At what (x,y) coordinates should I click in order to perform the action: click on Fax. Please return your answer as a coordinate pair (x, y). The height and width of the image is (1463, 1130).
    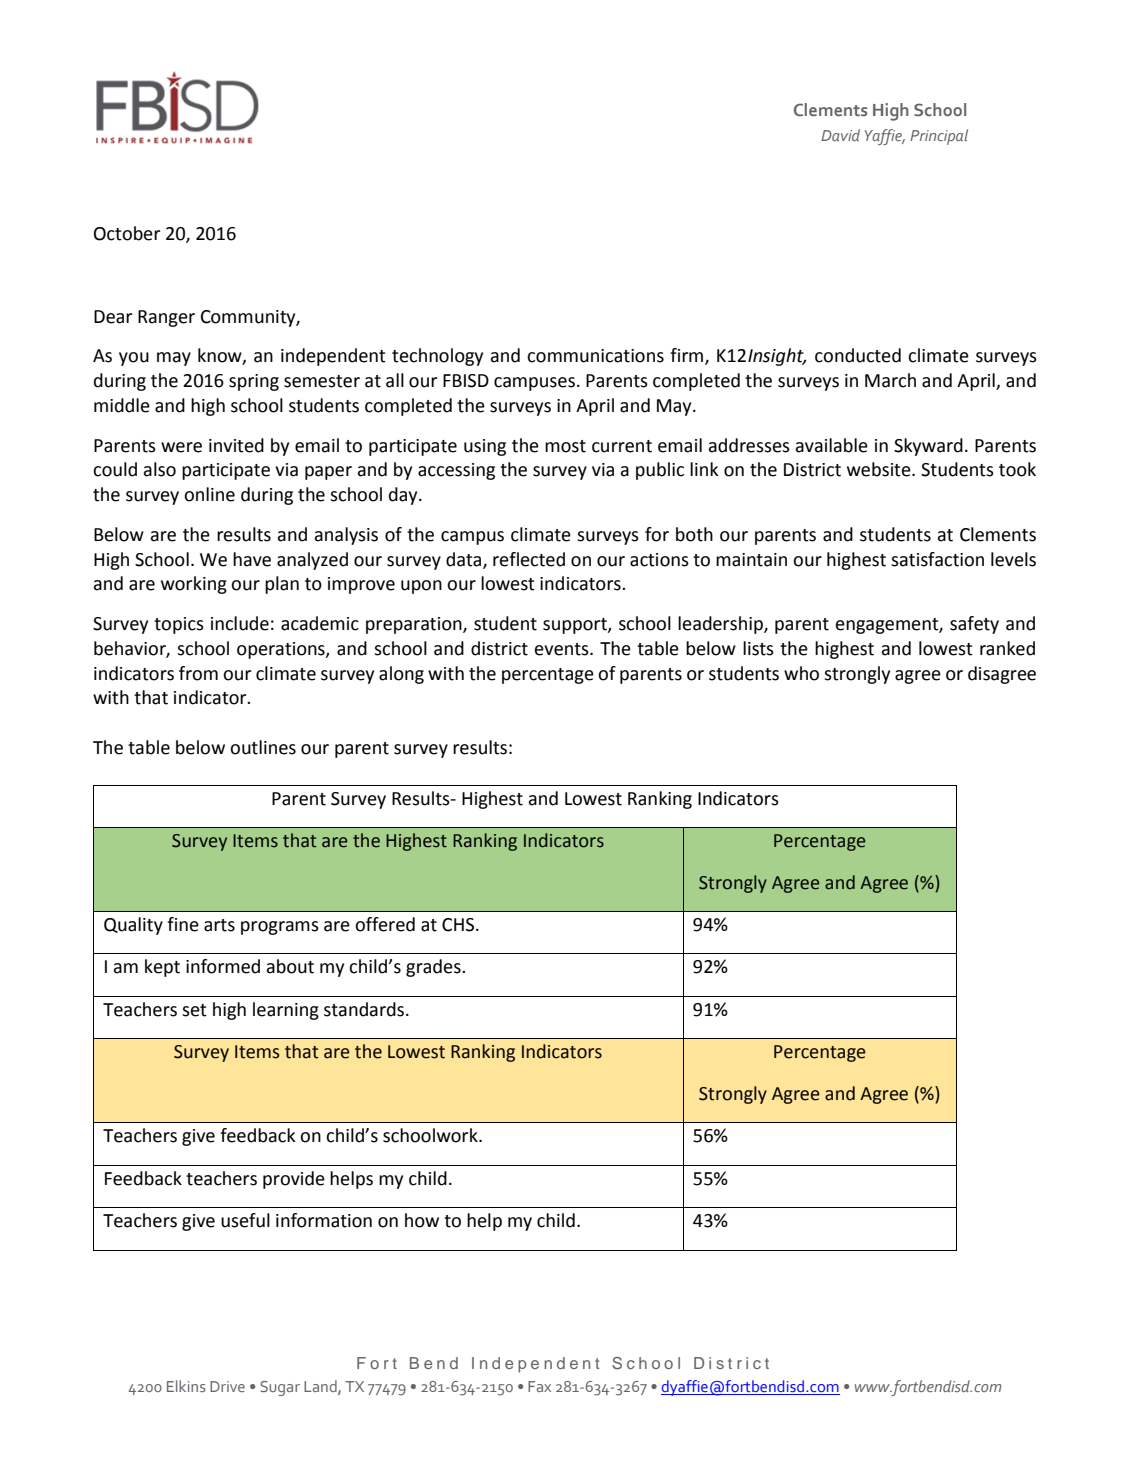
    Looking at the image, I should click on (539, 1386).
